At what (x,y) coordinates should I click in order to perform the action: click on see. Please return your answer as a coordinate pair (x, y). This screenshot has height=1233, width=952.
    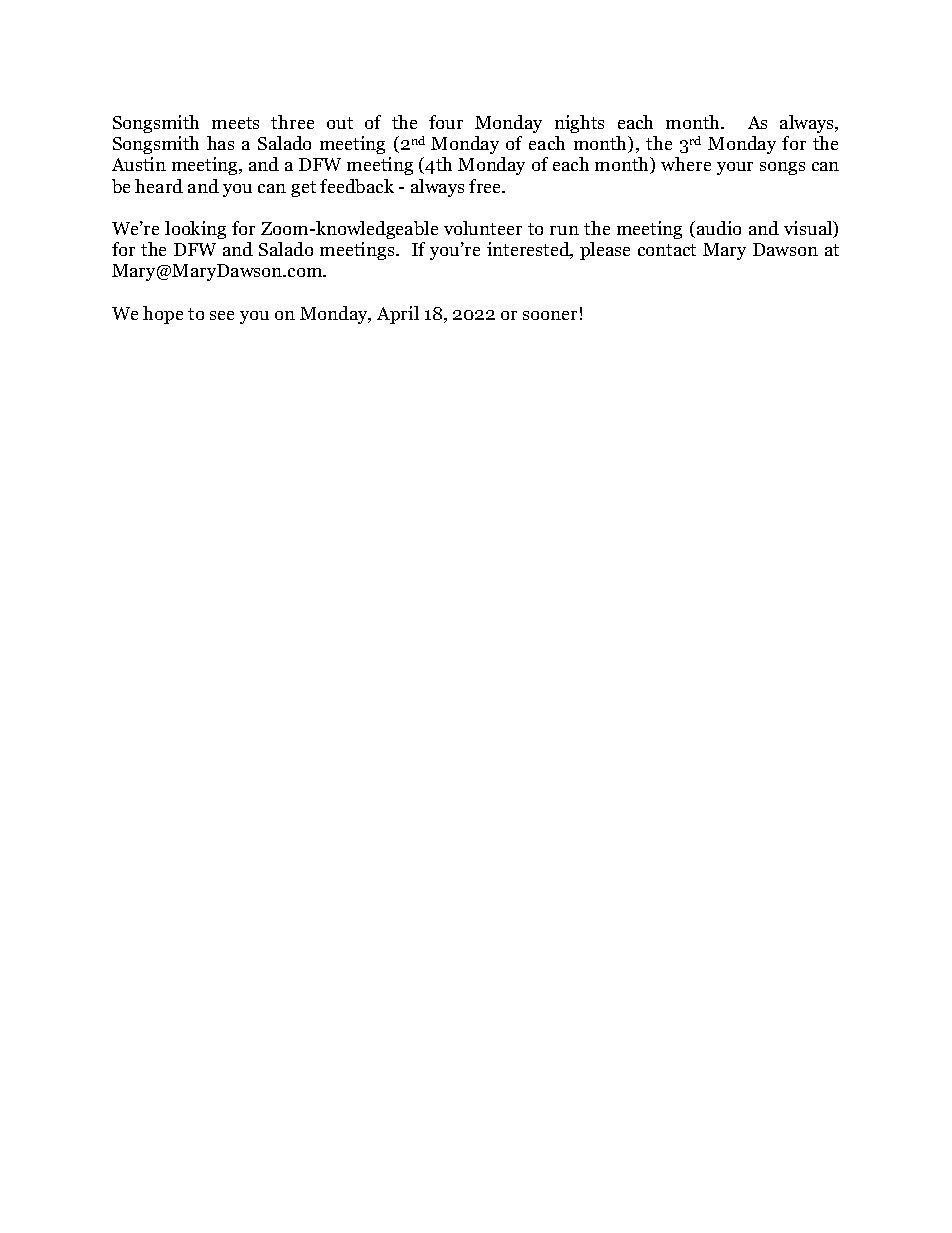
    Looking at the image, I should click on (222, 315).
